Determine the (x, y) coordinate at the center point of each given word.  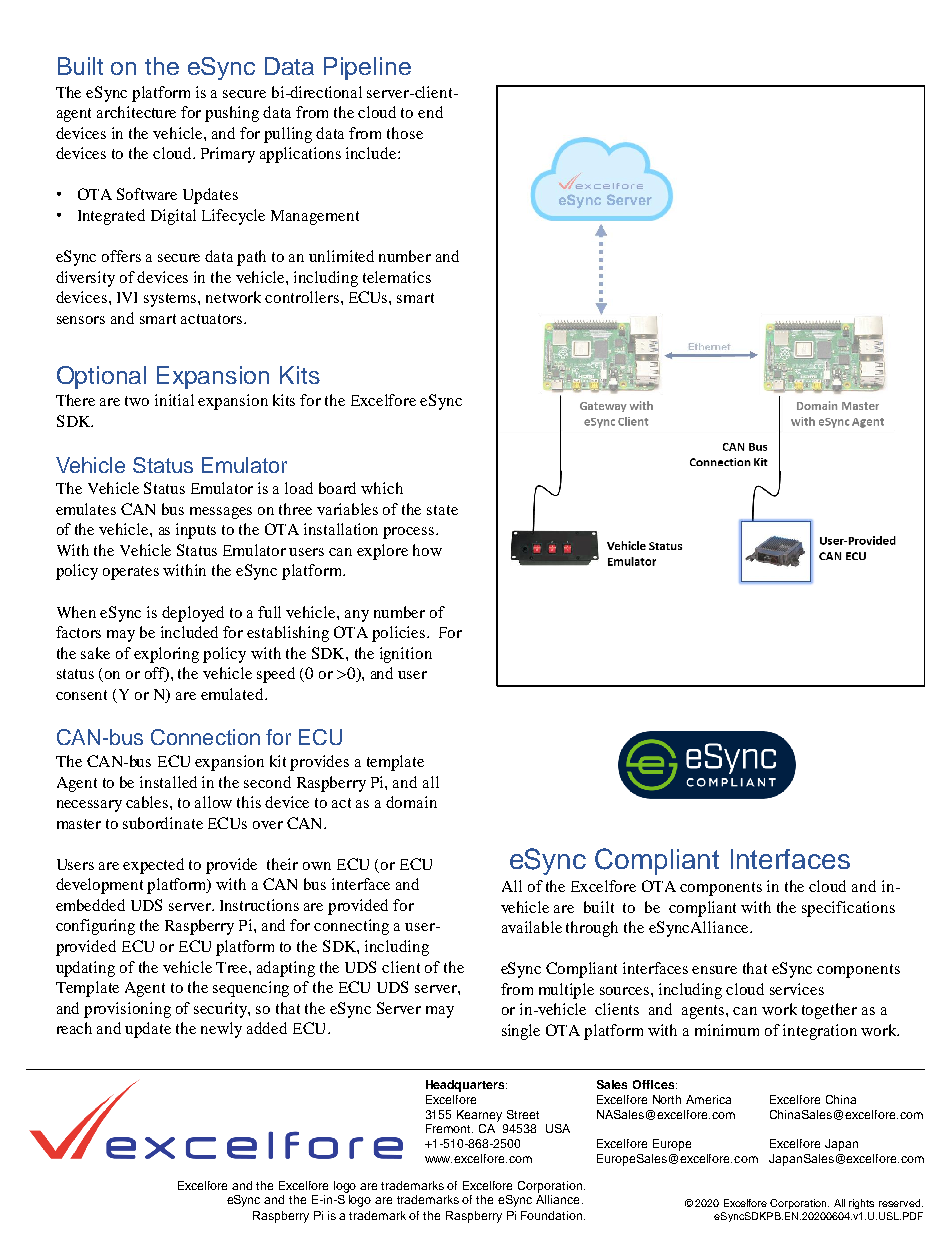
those (405, 133)
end (430, 112)
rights (861, 1204)
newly (221, 1030)
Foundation (553, 1215)
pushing (232, 114)
